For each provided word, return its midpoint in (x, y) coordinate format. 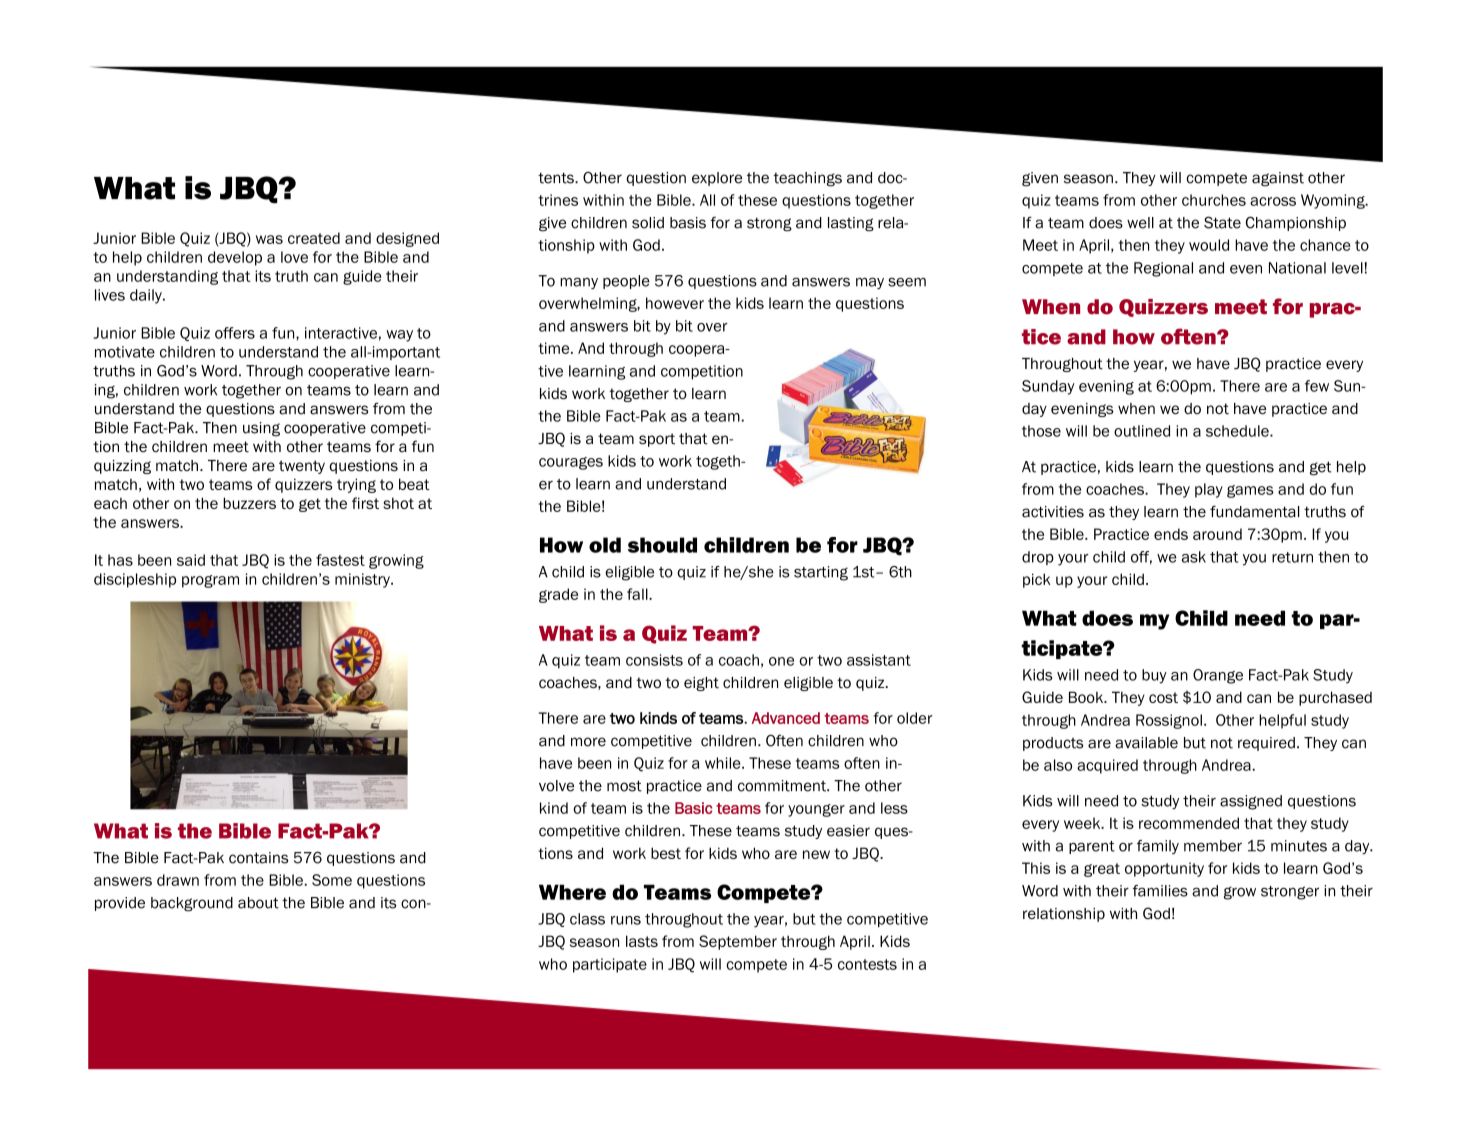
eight (701, 684)
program (210, 581)
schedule (1238, 431)
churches (1214, 200)
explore (717, 179)
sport (657, 440)
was (269, 239)
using (261, 429)
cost (1163, 697)
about (258, 903)
